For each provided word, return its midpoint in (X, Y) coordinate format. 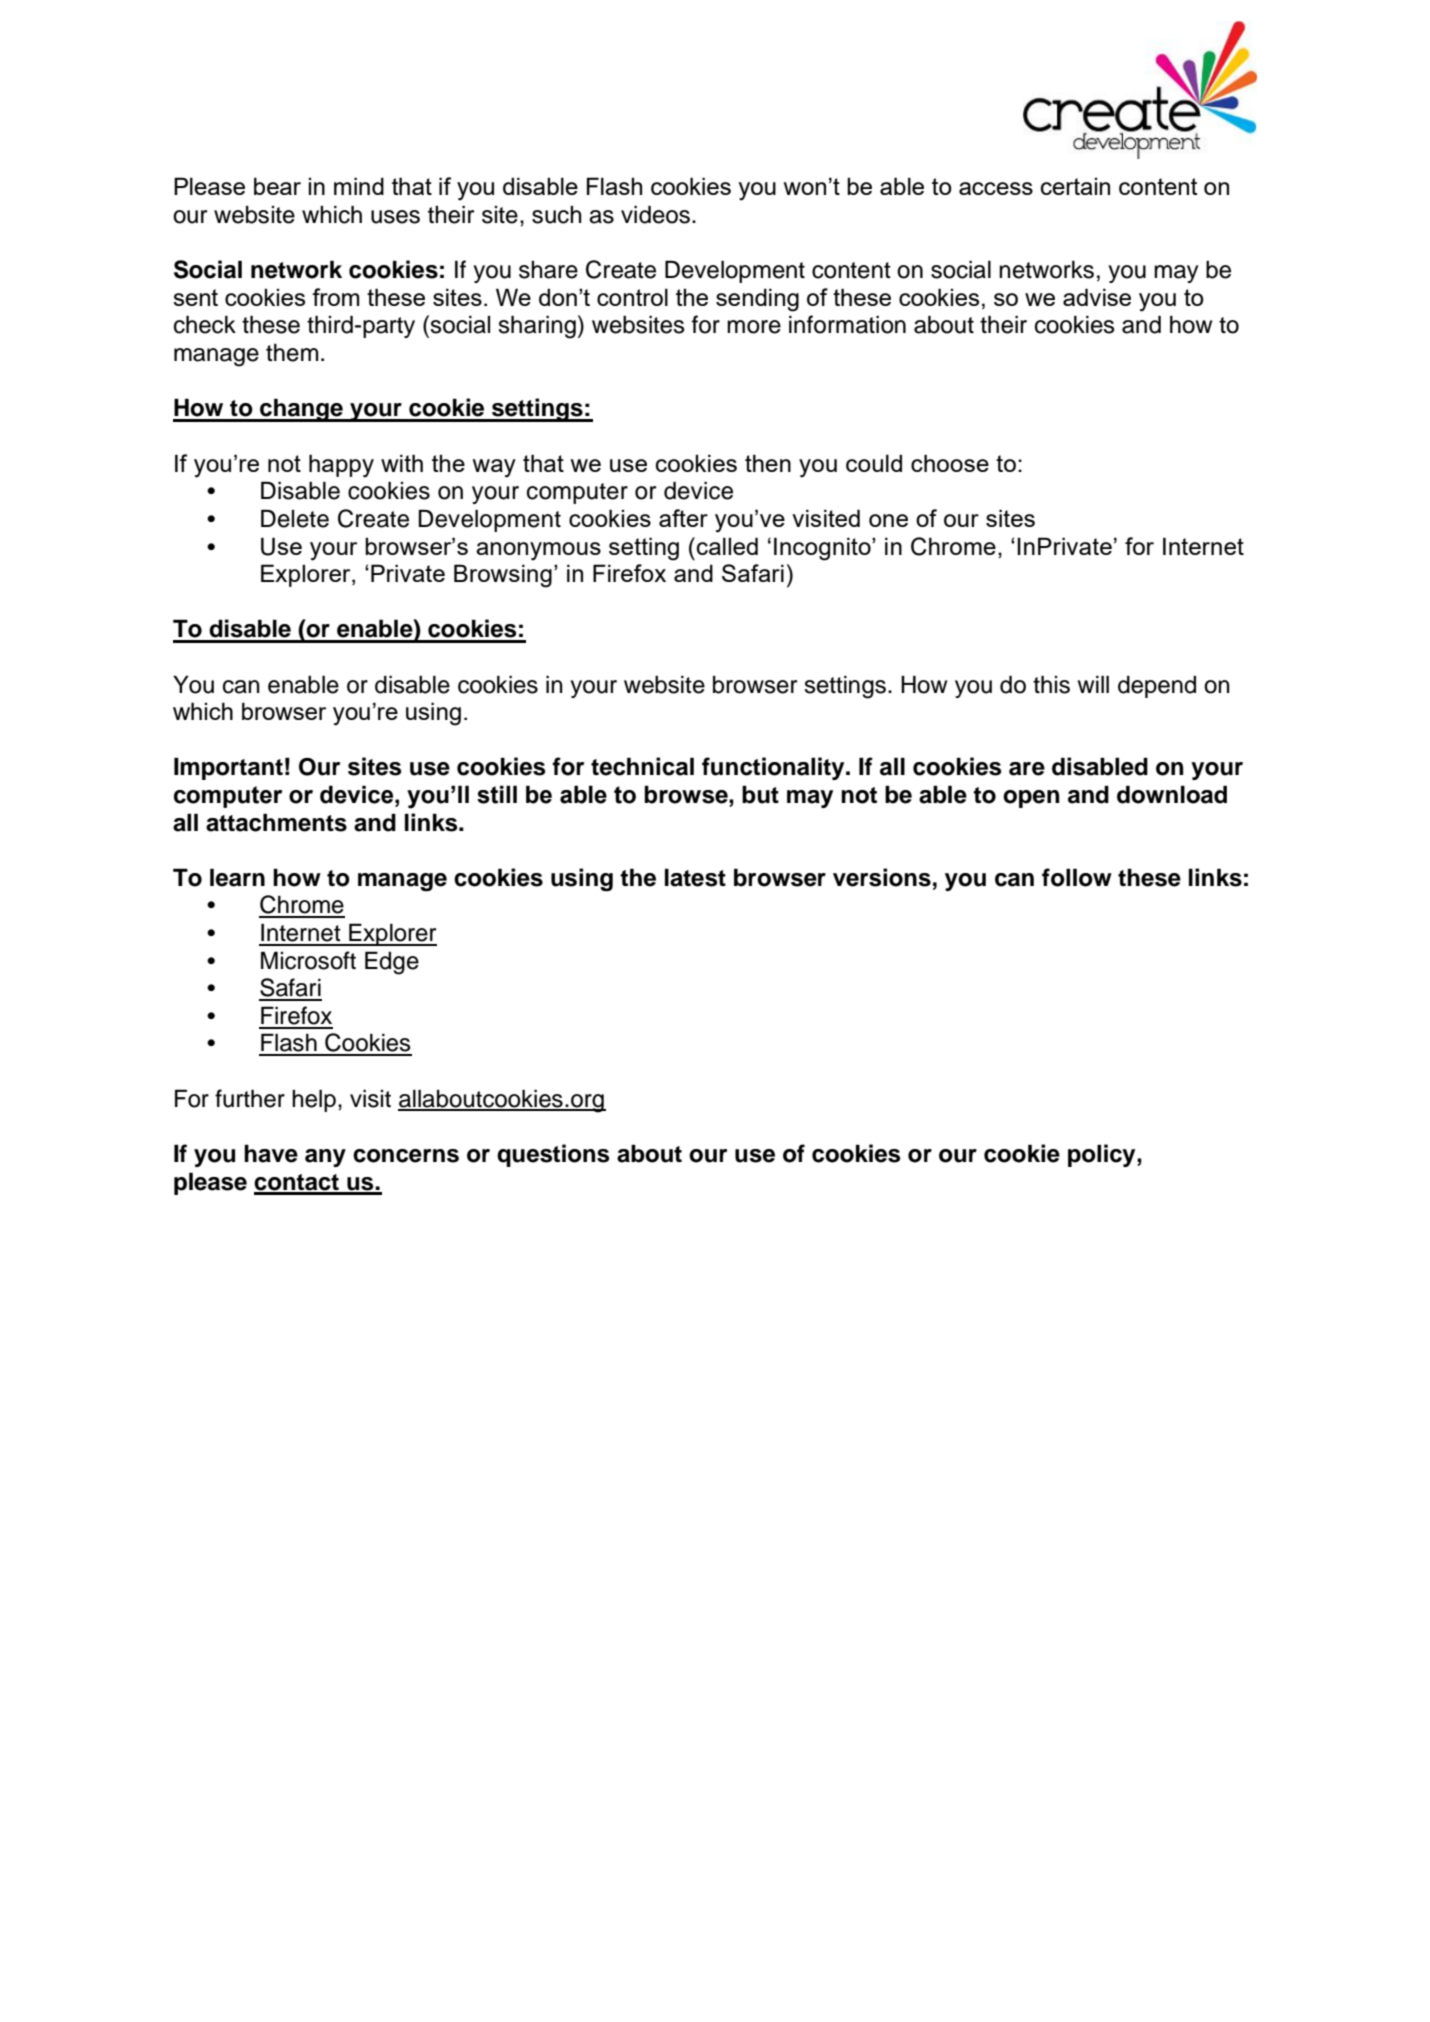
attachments (276, 822)
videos (655, 214)
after (683, 518)
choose (950, 463)
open (1031, 799)
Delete (295, 518)
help (314, 1100)
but (760, 794)
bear (277, 186)
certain (1075, 186)
